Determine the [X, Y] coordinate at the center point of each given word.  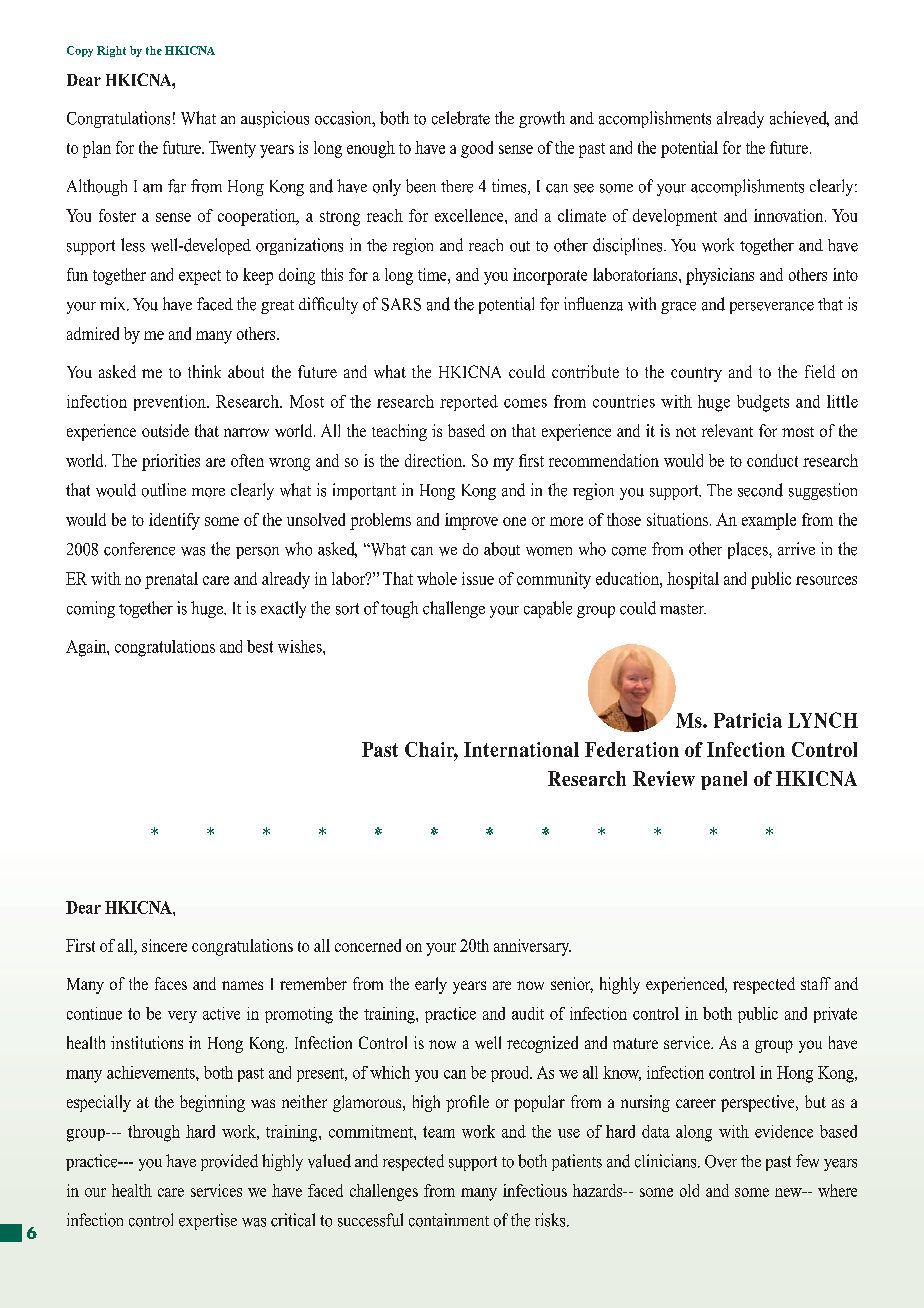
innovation [790, 215]
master [683, 609]
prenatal [171, 580]
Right [111, 51]
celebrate [461, 118]
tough [399, 609]
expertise [208, 1221]
